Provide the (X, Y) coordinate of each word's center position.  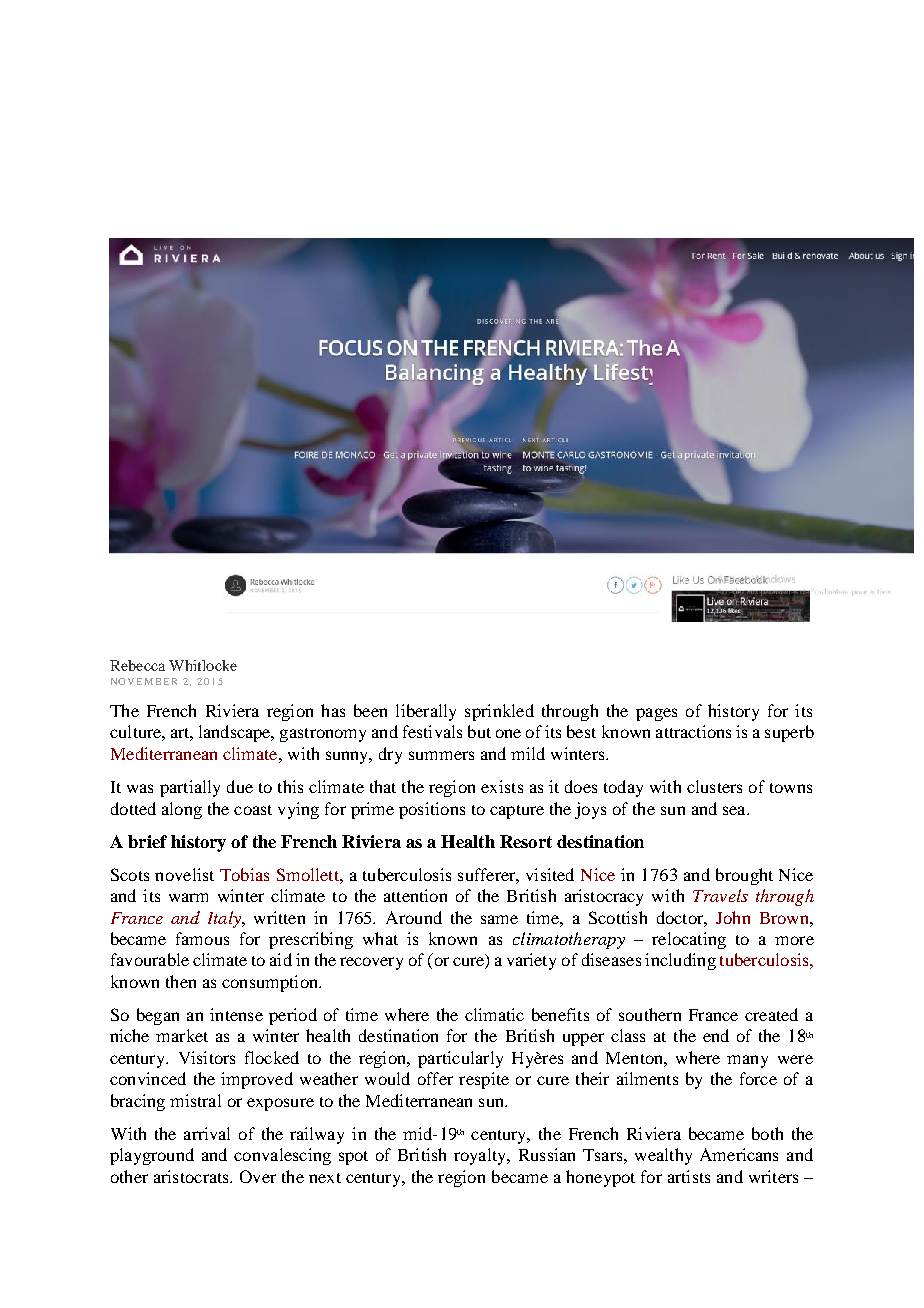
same (499, 919)
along (182, 810)
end (716, 1035)
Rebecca (137, 665)
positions (432, 810)
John (733, 917)
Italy (225, 919)
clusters (714, 786)
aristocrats (192, 1176)
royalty (481, 1156)
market (182, 1035)
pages (656, 714)
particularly (460, 1059)
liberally (426, 712)
